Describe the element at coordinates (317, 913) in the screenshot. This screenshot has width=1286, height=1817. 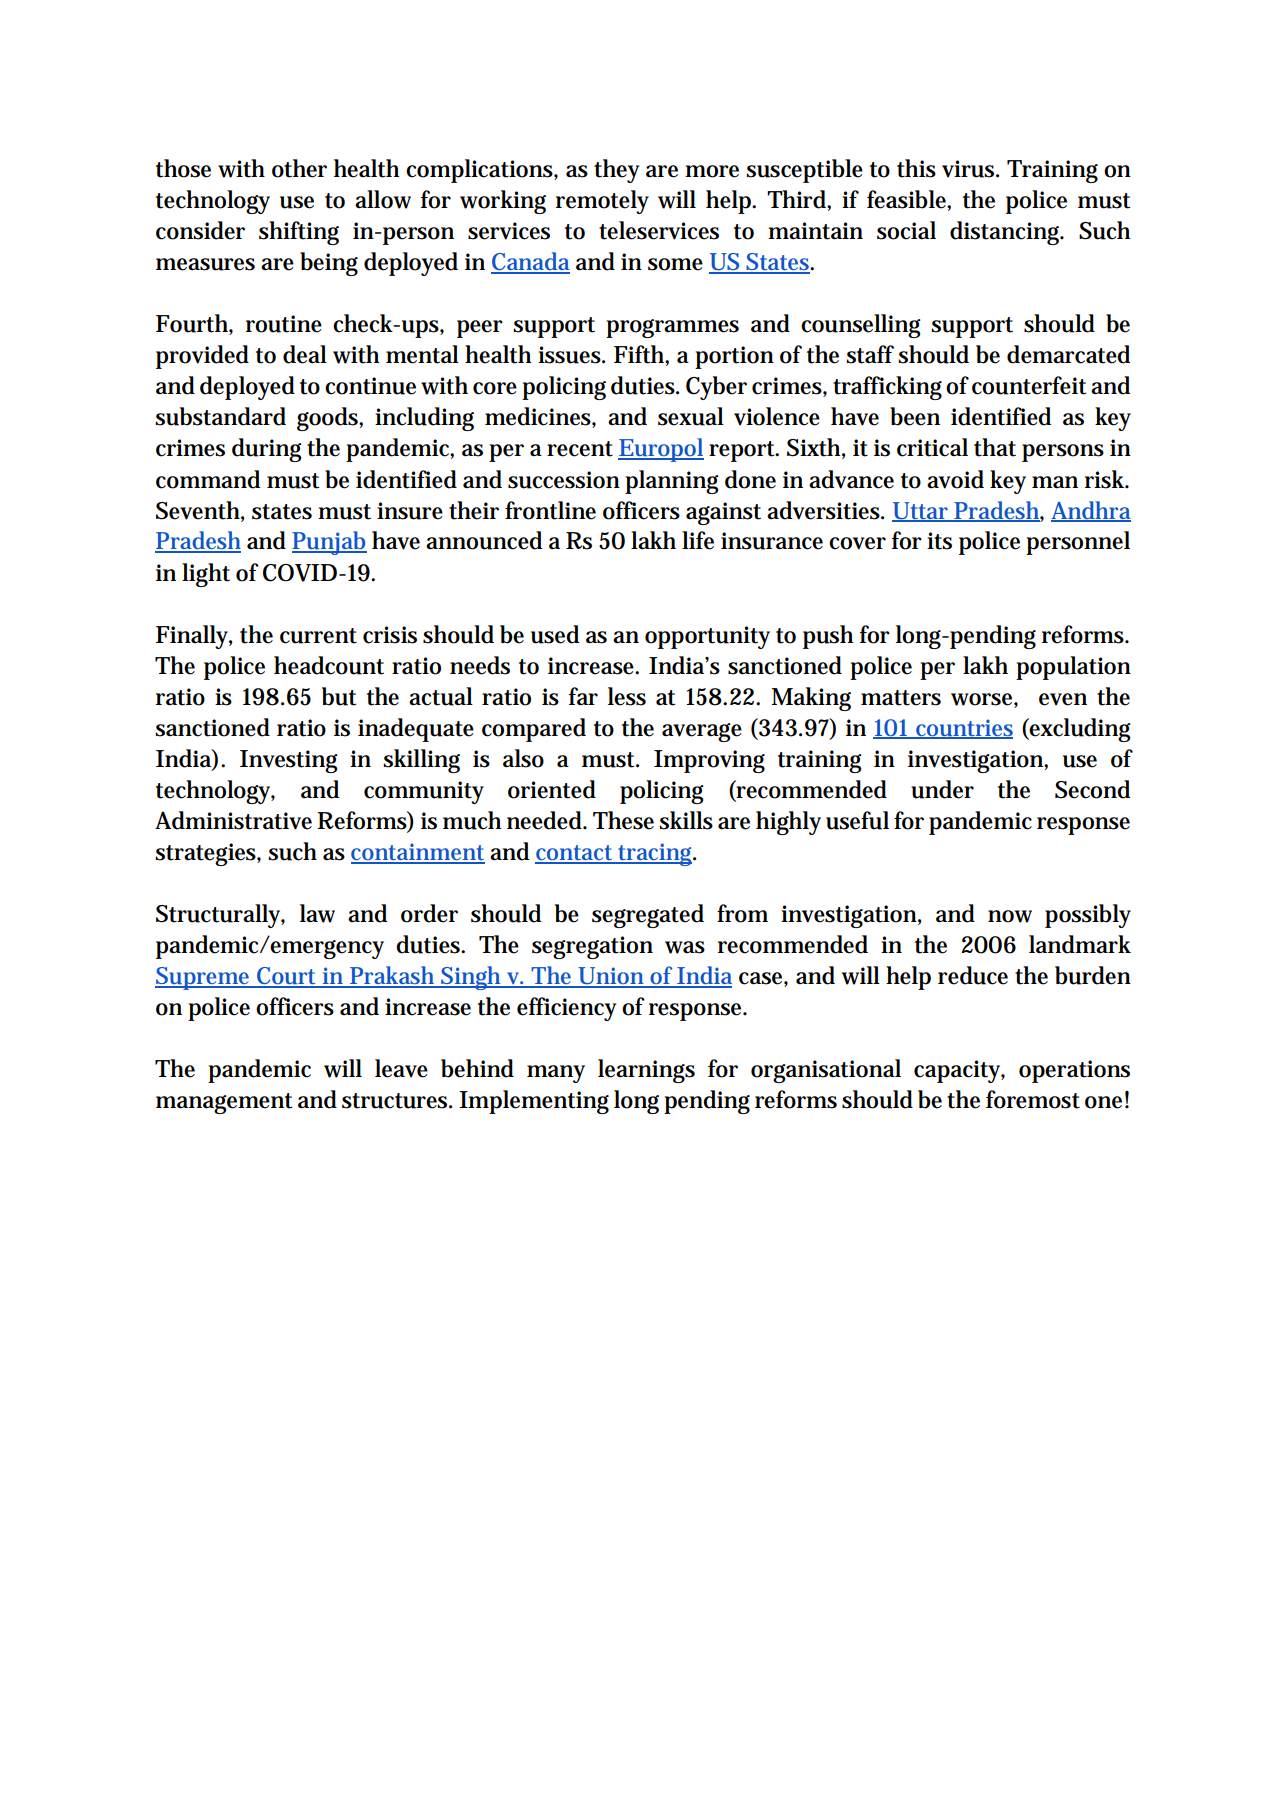
I see `law` at that location.
